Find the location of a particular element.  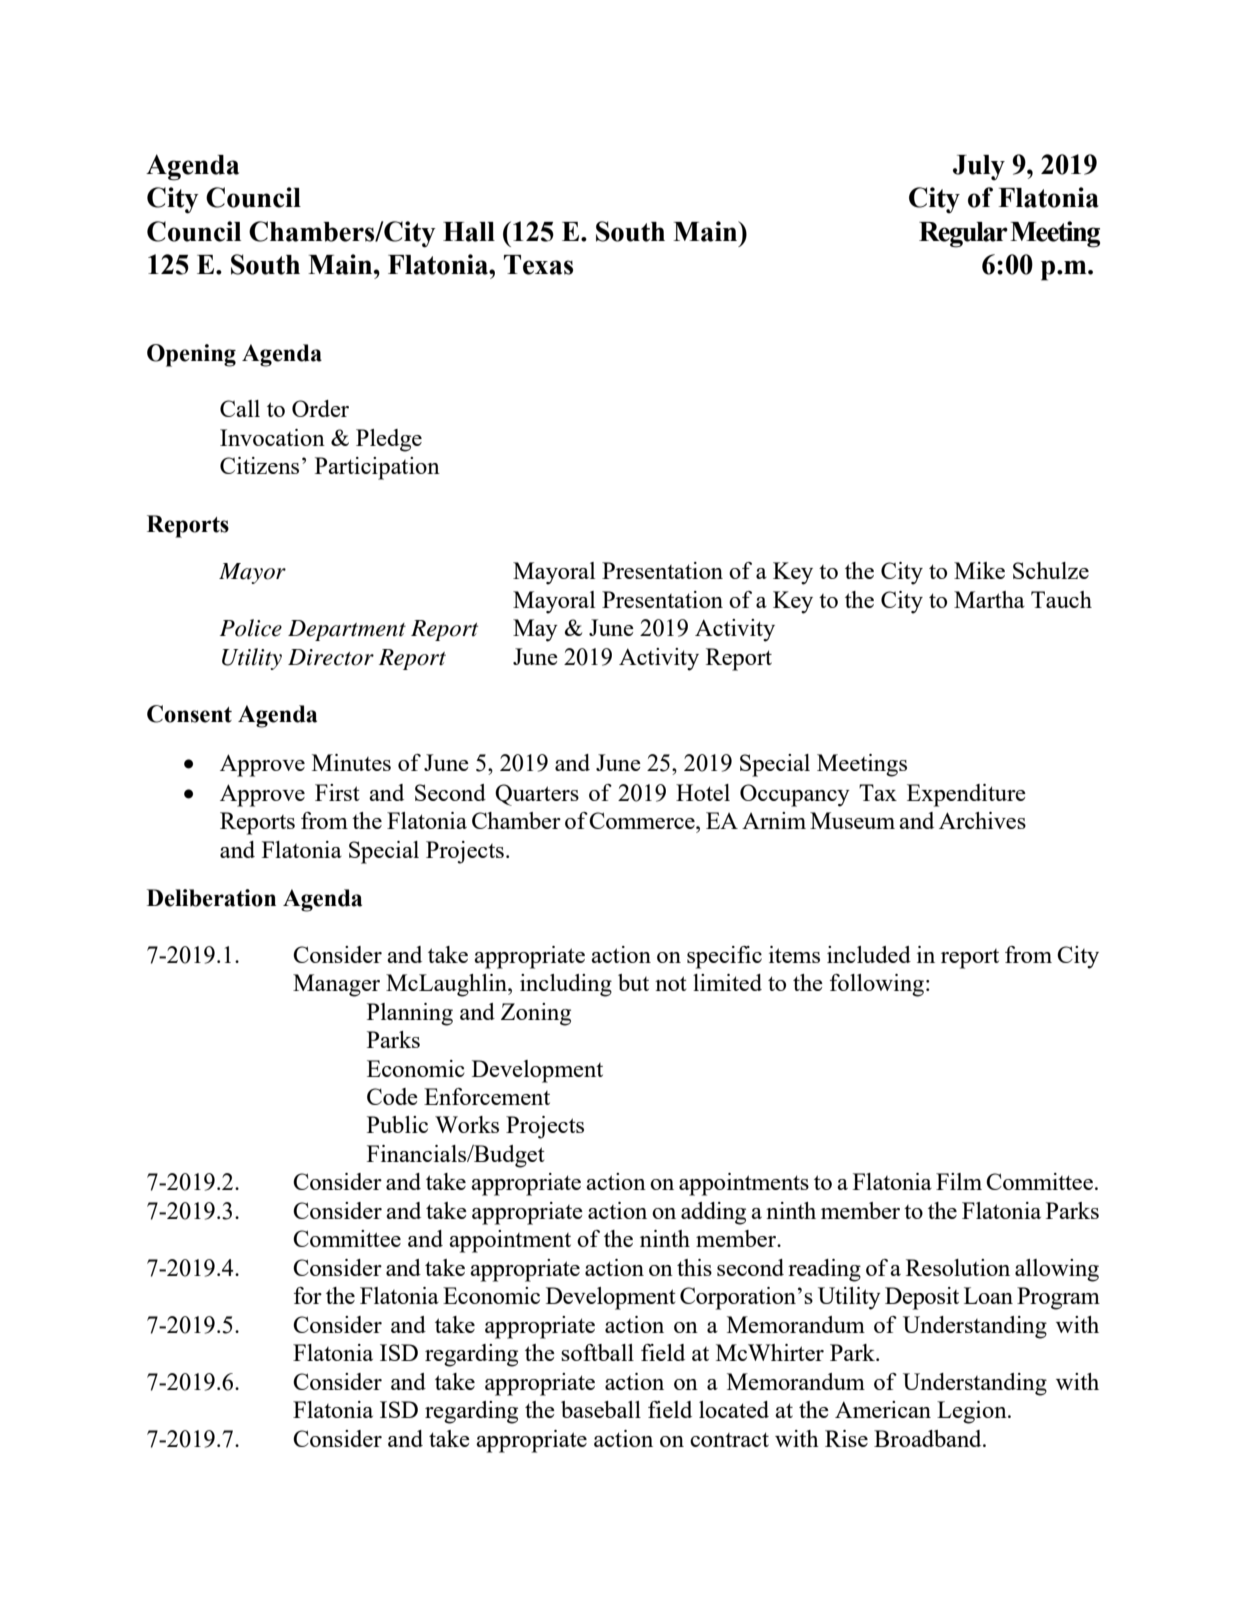

Manager is located at coordinates (336, 985).
